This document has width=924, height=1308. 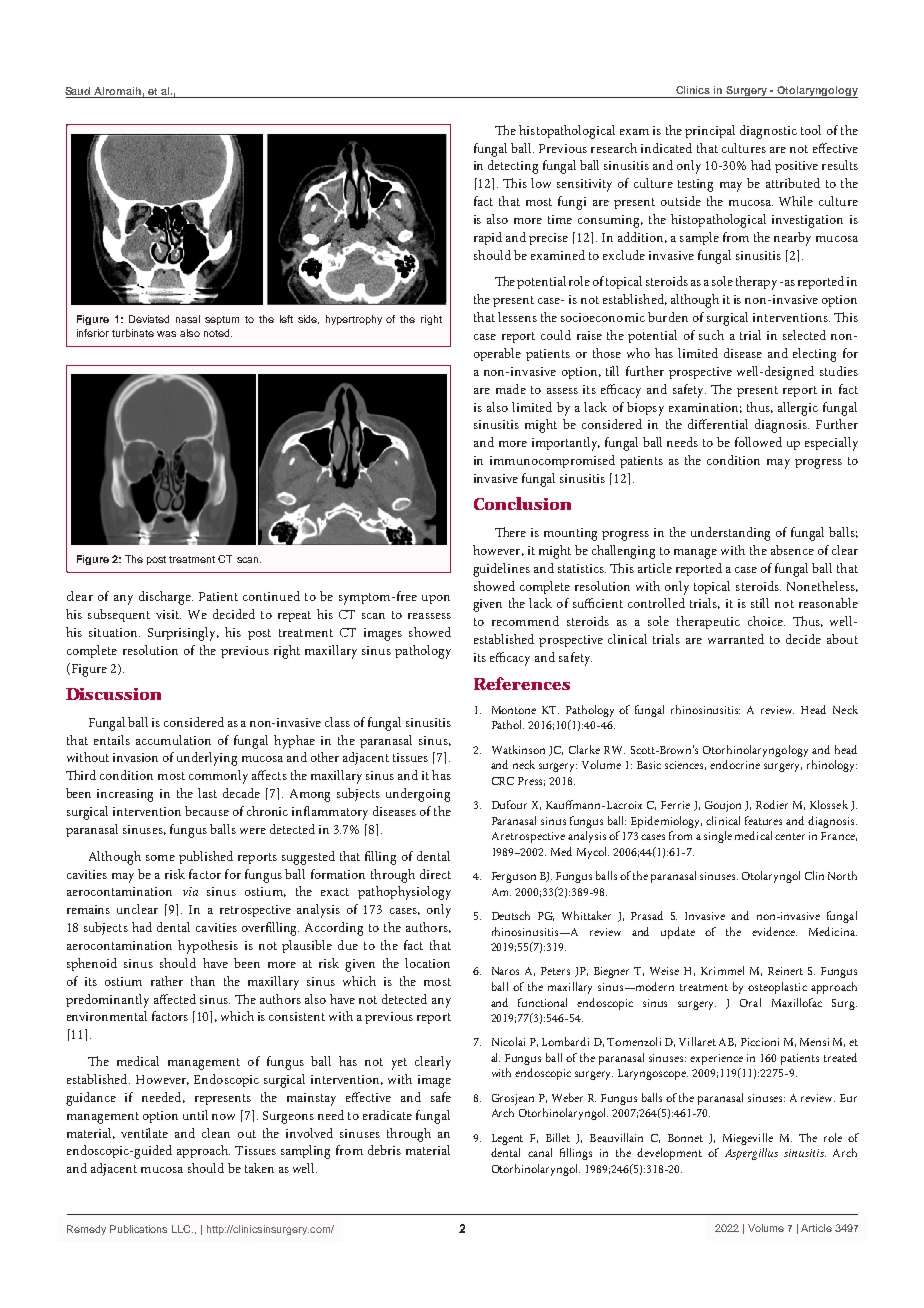 What do you see at coordinates (166, 598) in the document?
I see `discharge` at bounding box center [166, 598].
